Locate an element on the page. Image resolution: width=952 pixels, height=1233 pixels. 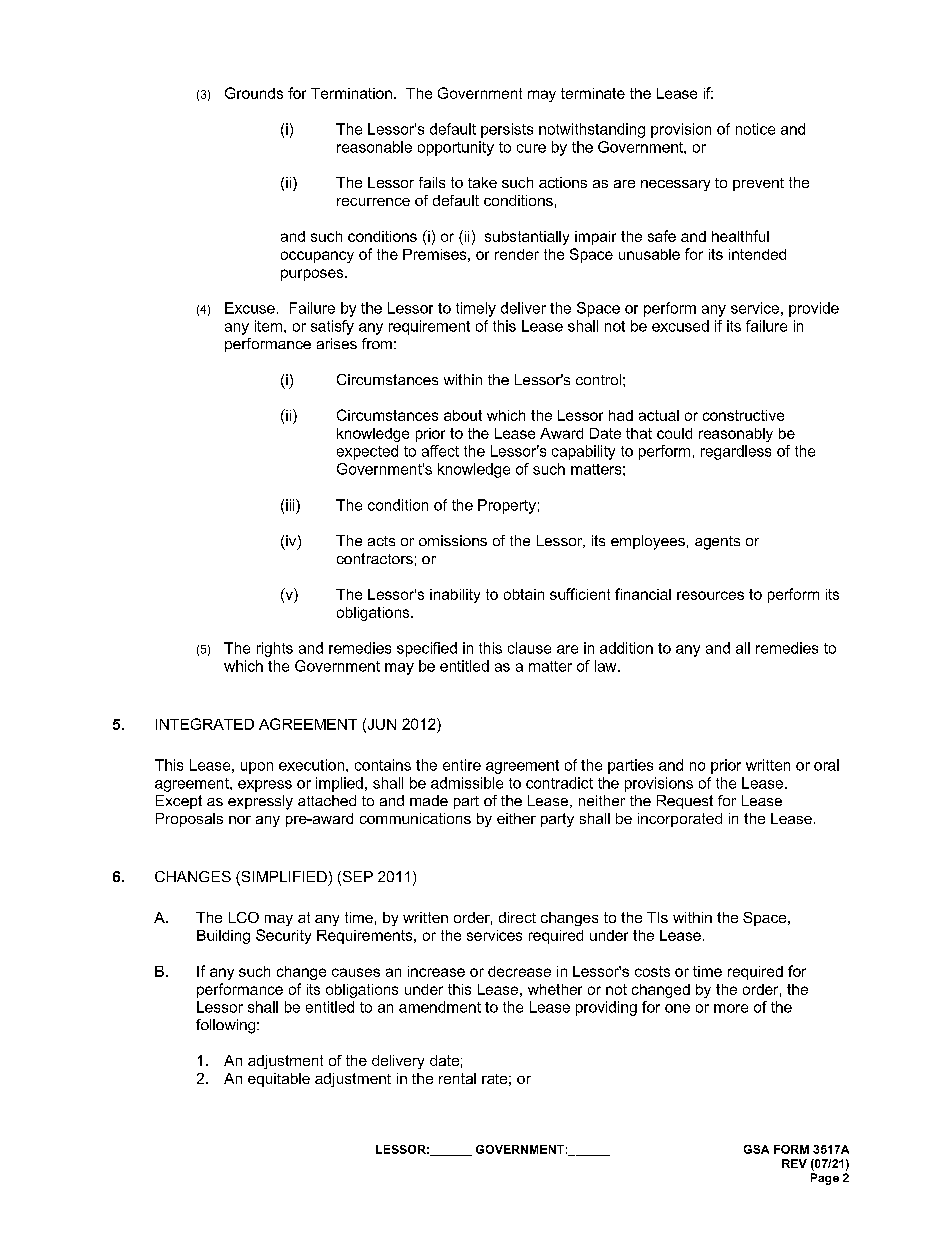
notice is located at coordinates (755, 129).
